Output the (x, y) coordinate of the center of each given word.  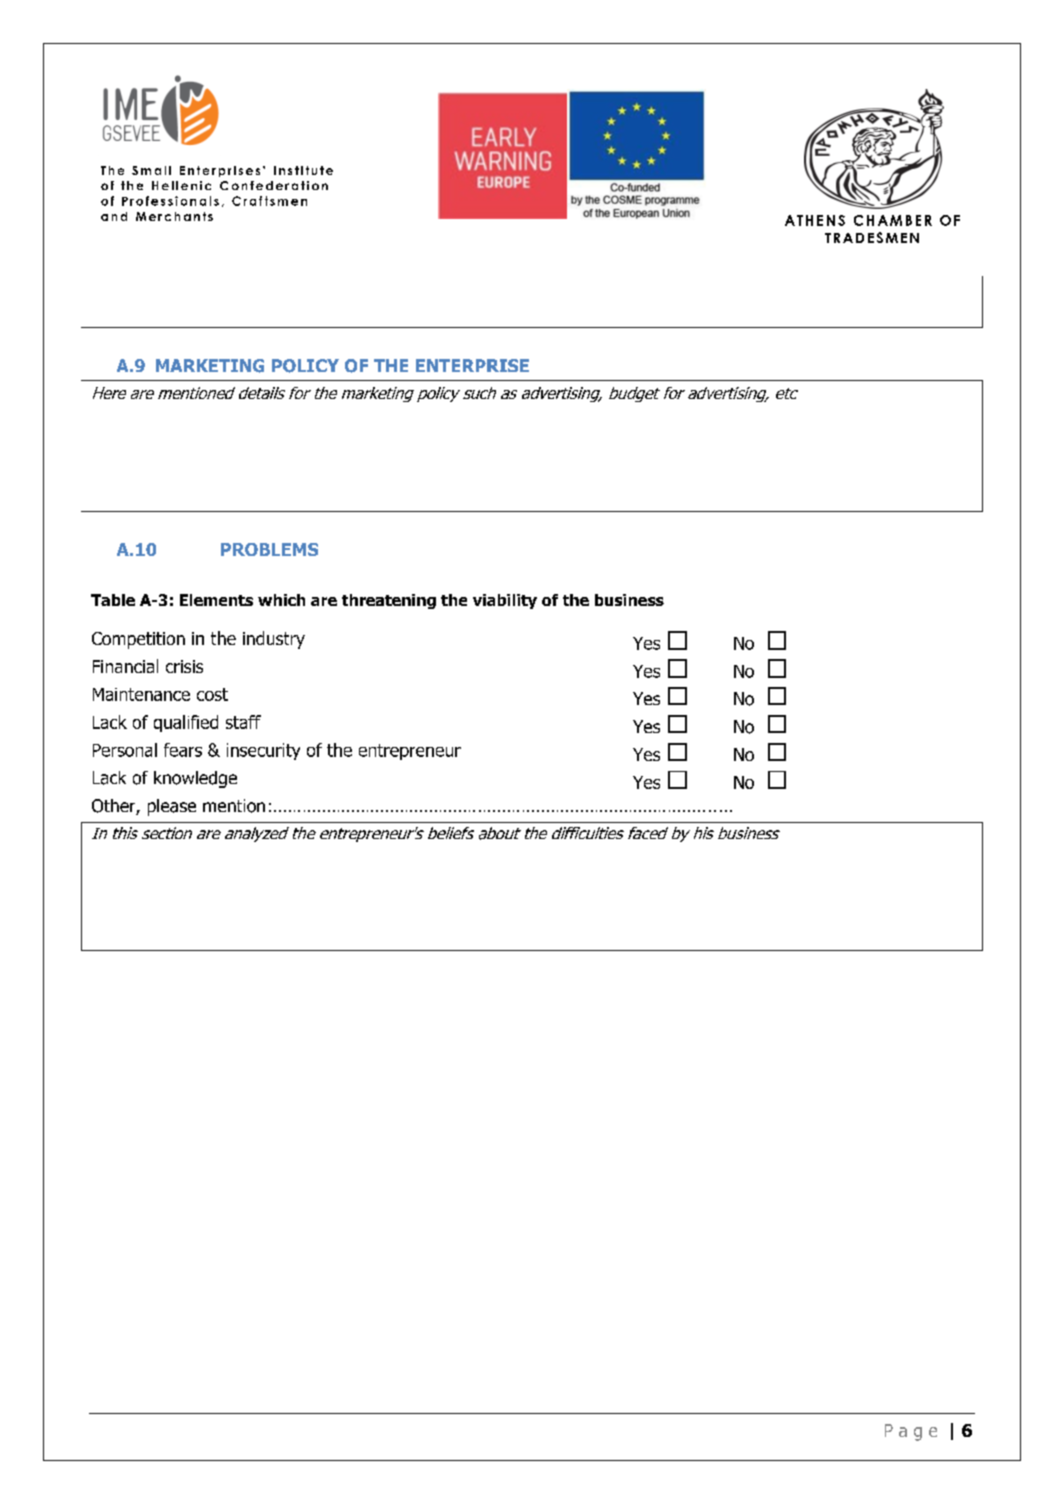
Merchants (174, 216)
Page (911, 1432)
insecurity (263, 751)
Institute (303, 170)
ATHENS (815, 220)
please (172, 807)
